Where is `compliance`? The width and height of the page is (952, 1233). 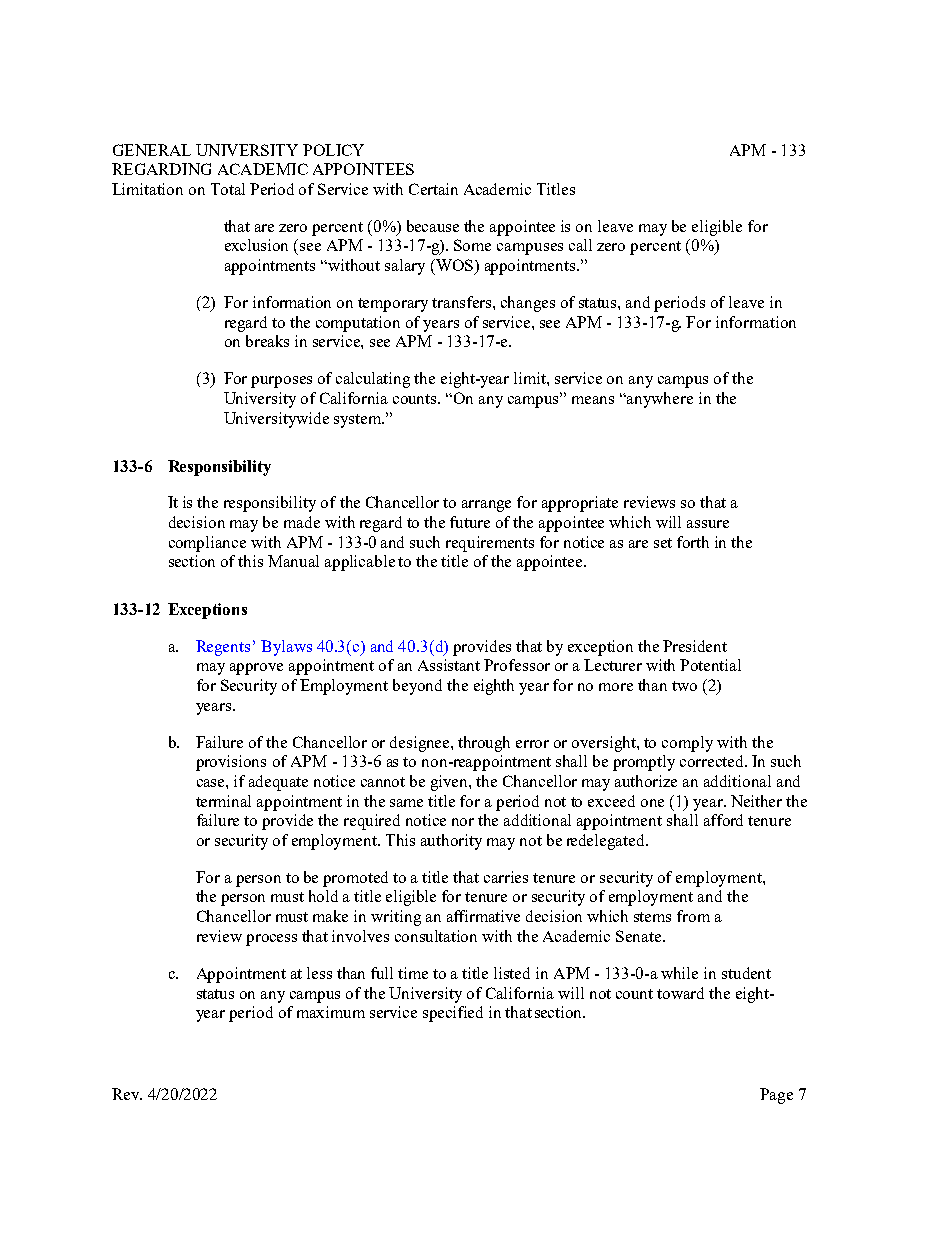 compliance is located at coordinates (207, 544).
